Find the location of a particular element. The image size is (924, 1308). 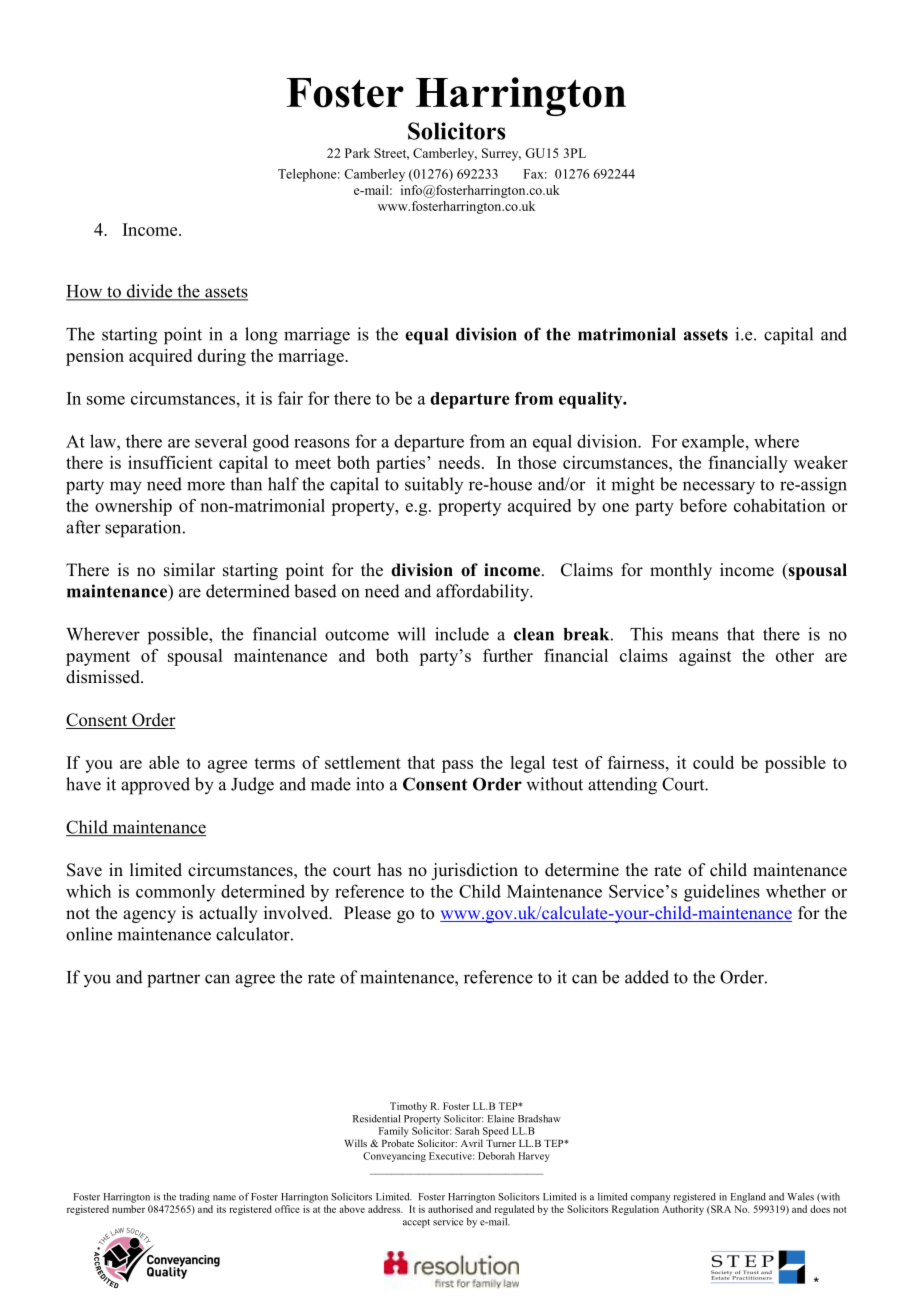

before is located at coordinates (703, 505).
